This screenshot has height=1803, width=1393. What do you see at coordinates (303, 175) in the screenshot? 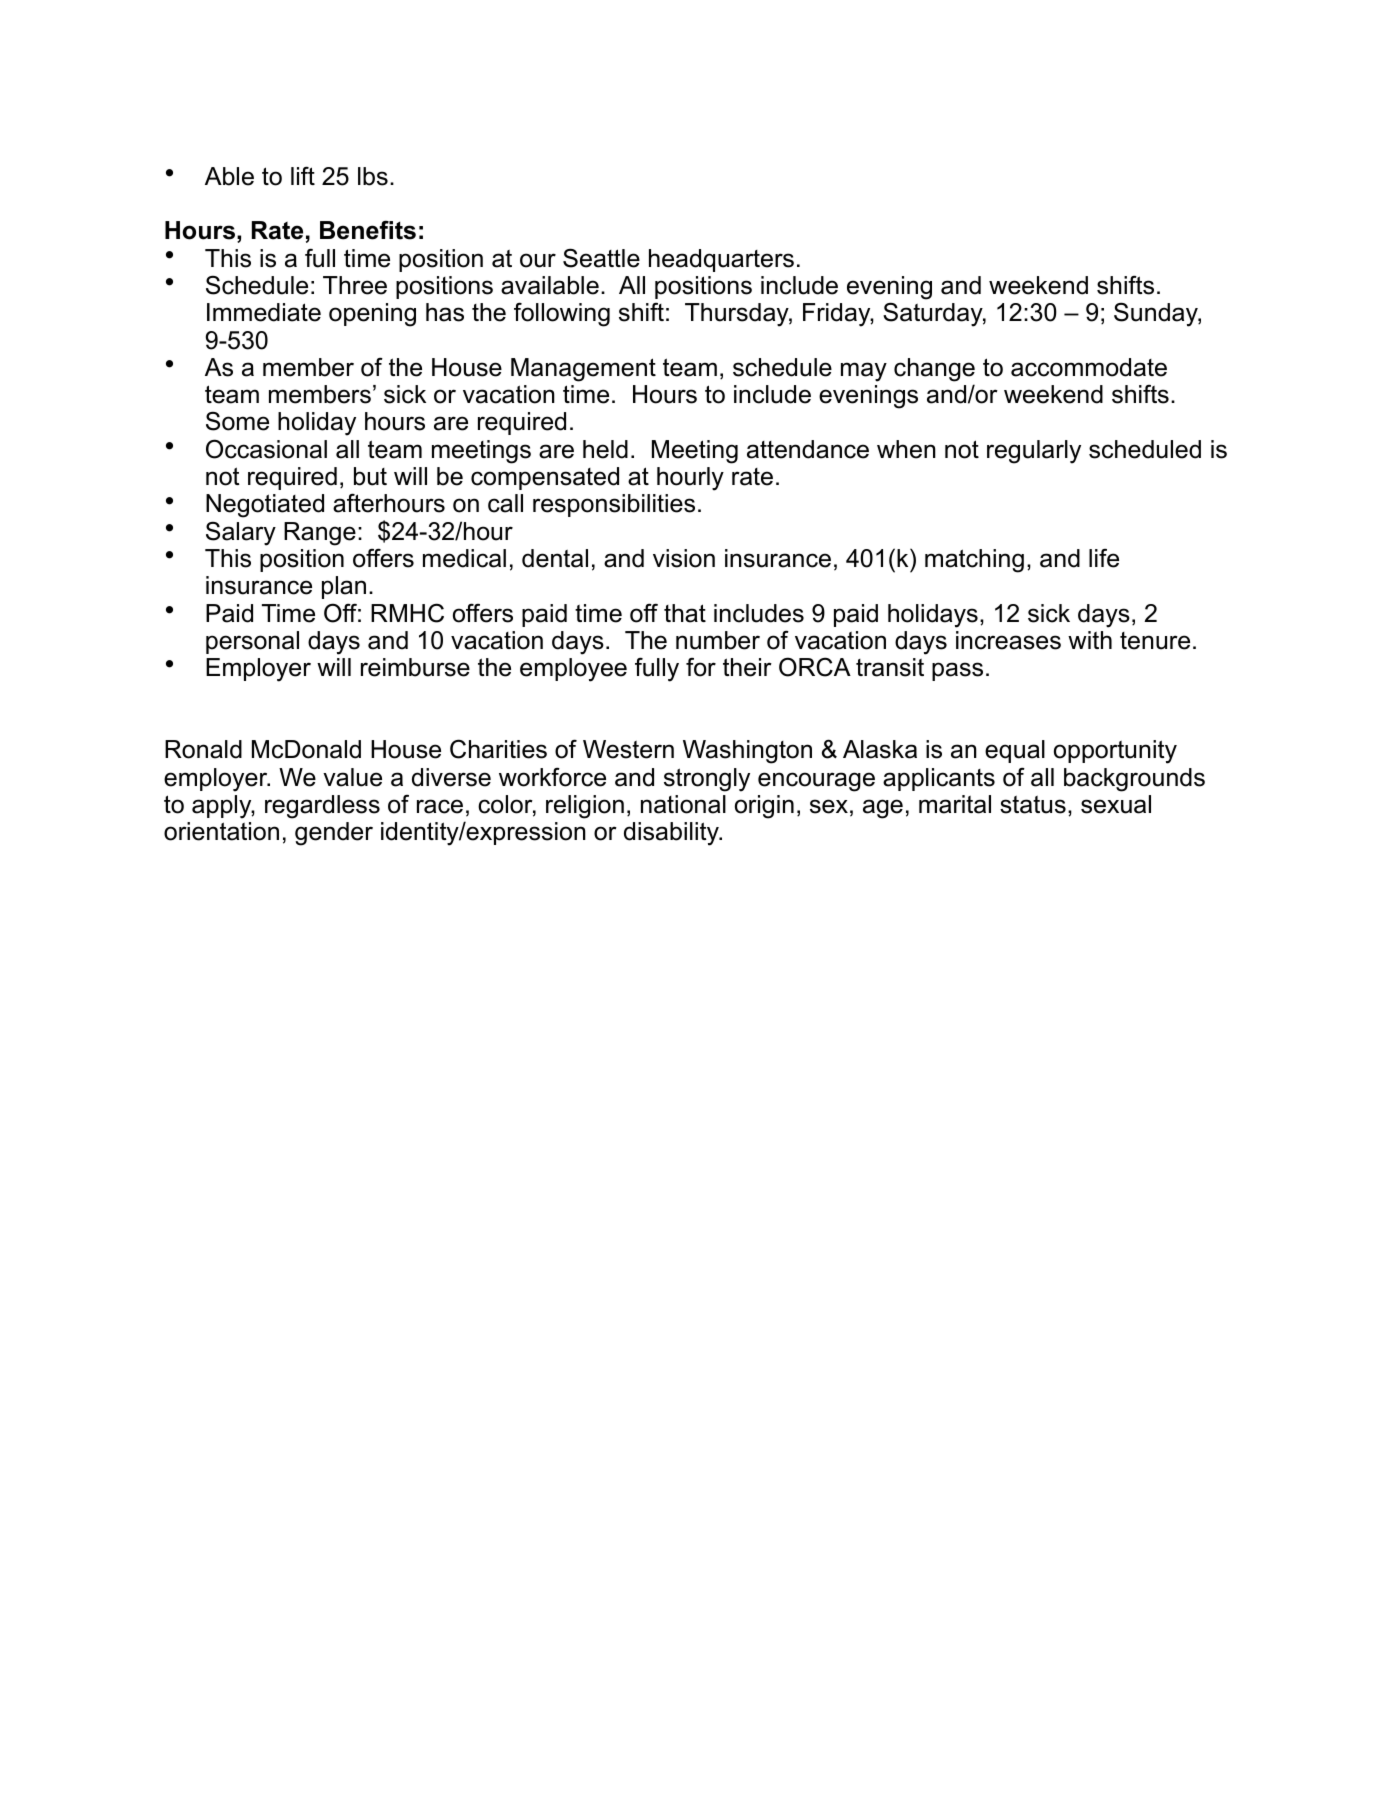
I see `lift` at bounding box center [303, 175].
